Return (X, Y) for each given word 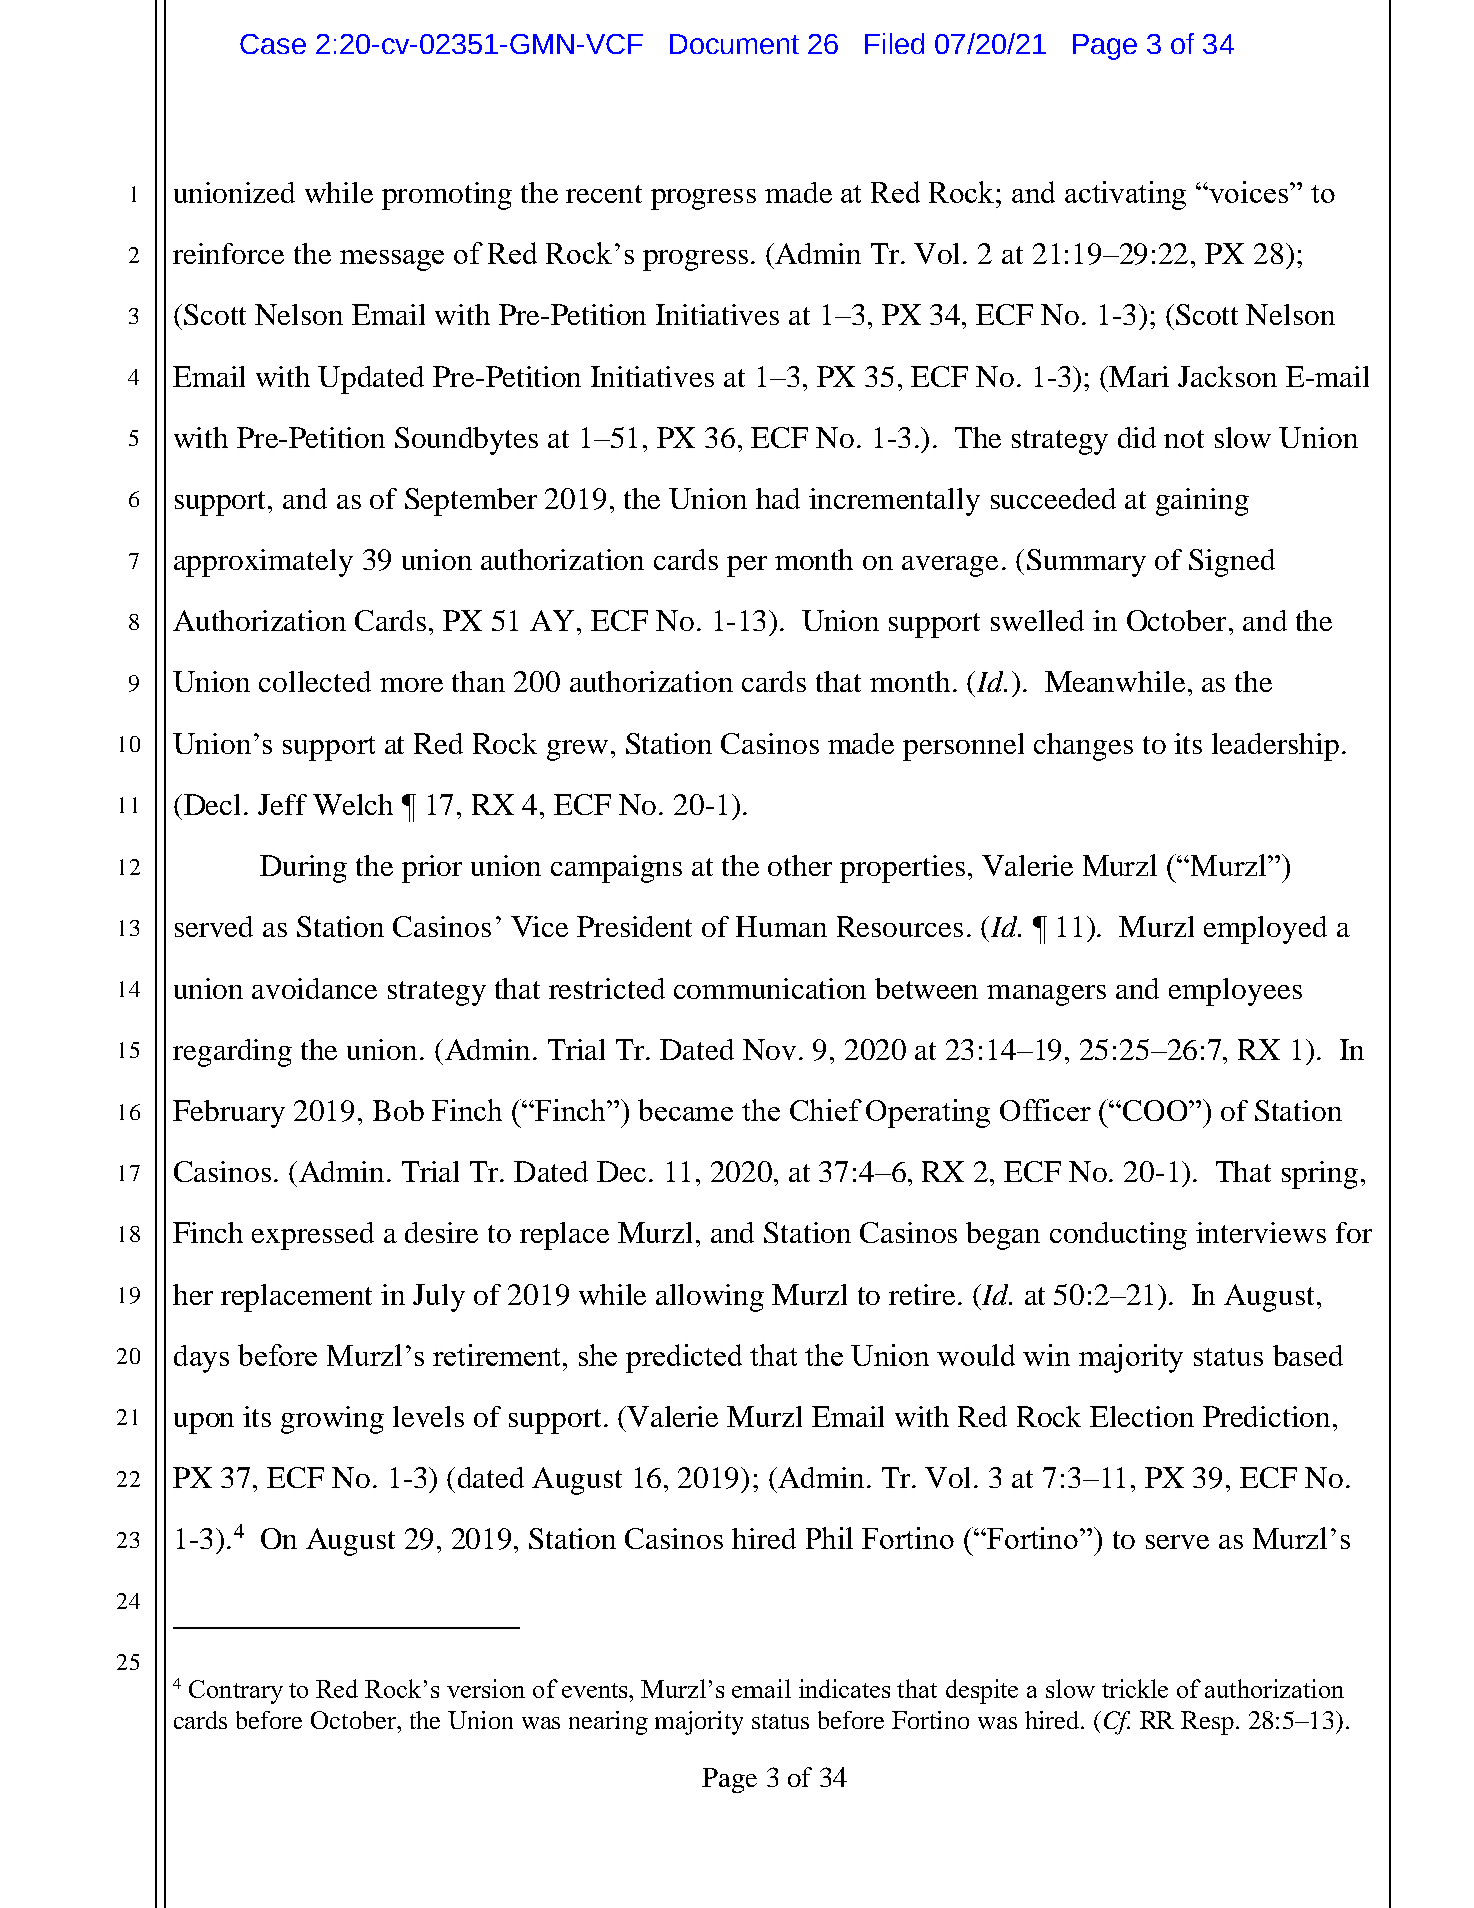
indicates (844, 1688)
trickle (1135, 1688)
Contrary (236, 1692)
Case (273, 44)
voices (1250, 192)
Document (734, 44)
